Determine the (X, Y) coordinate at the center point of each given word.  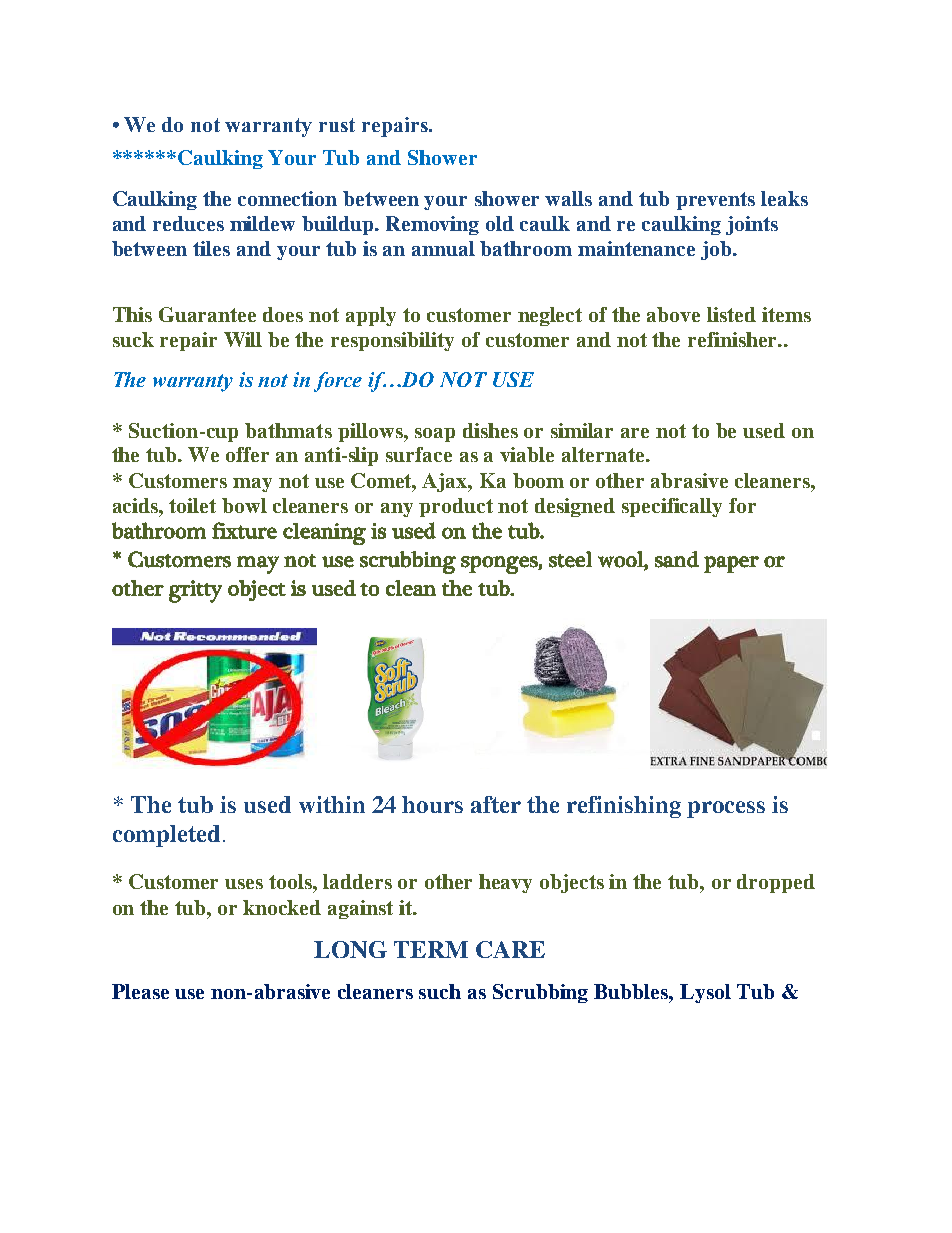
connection (287, 198)
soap (435, 435)
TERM (431, 949)
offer (247, 454)
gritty (195, 591)
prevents (715, 201)
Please (140, 991)
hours (432, 804)
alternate (604, 454)
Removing (432, 225)
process (726, 809)
